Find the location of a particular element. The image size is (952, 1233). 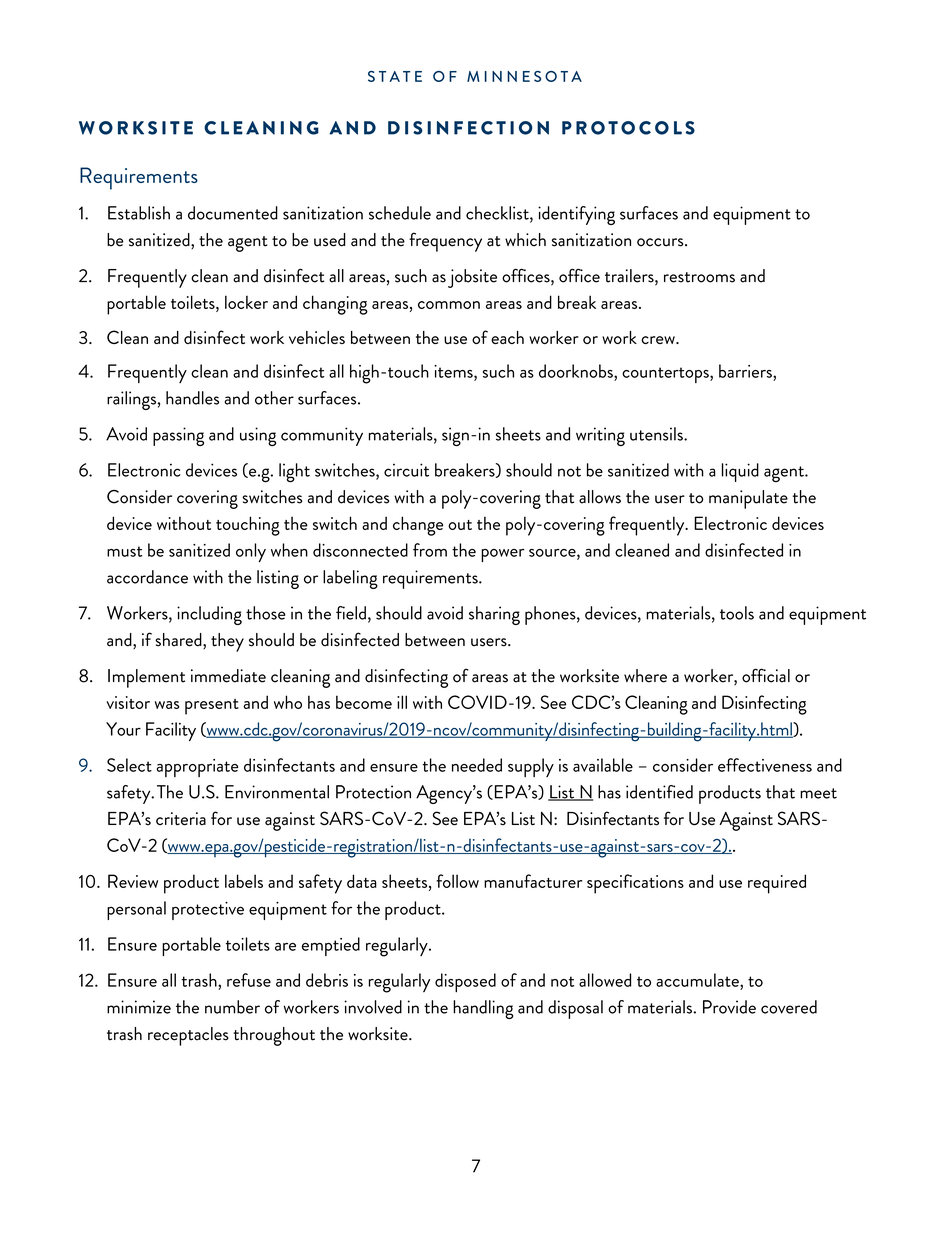

Provide is located at coordinates (729, 1007).
